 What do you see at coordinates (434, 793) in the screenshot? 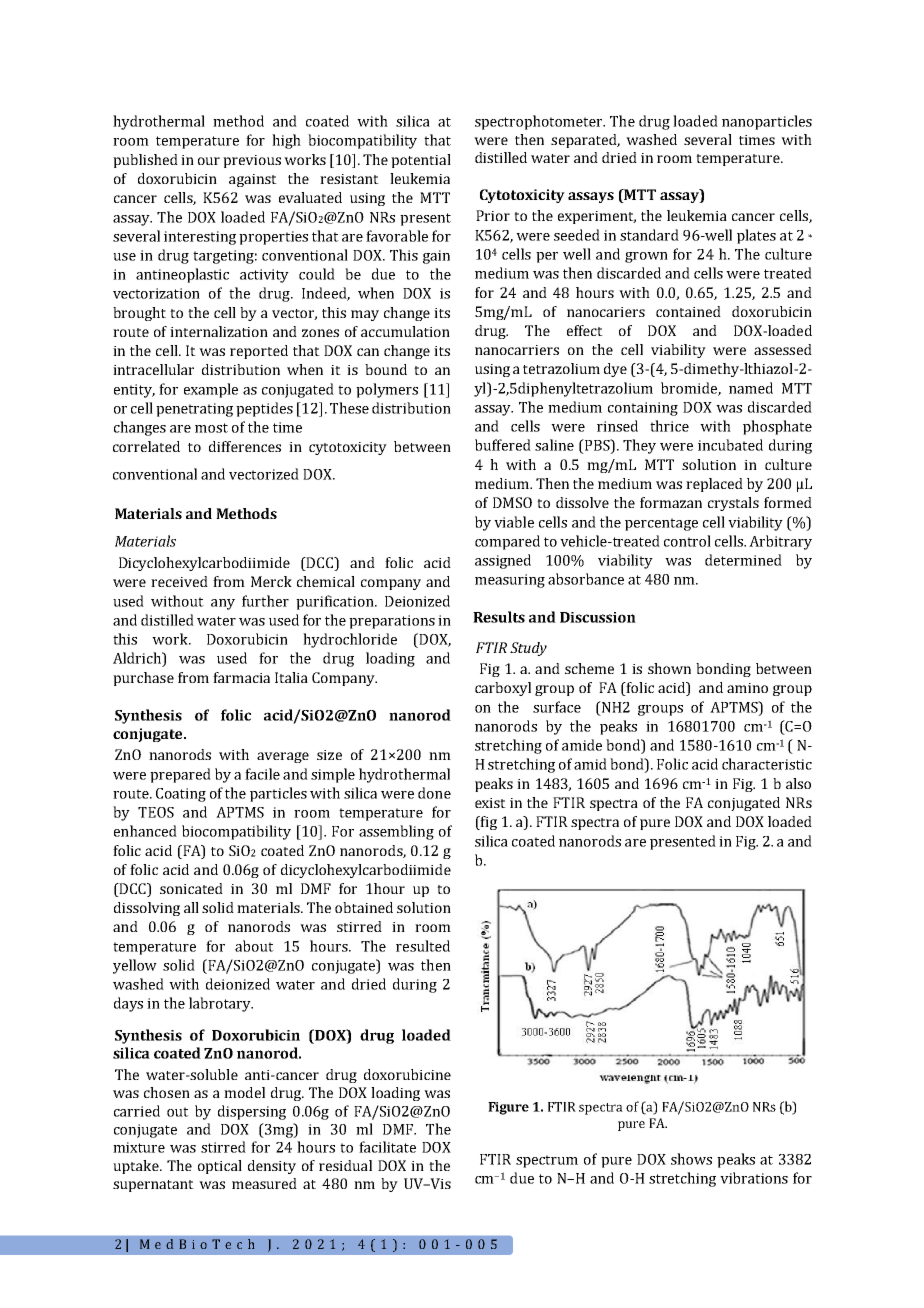
I see `done` at bounding box center [434, 793].
